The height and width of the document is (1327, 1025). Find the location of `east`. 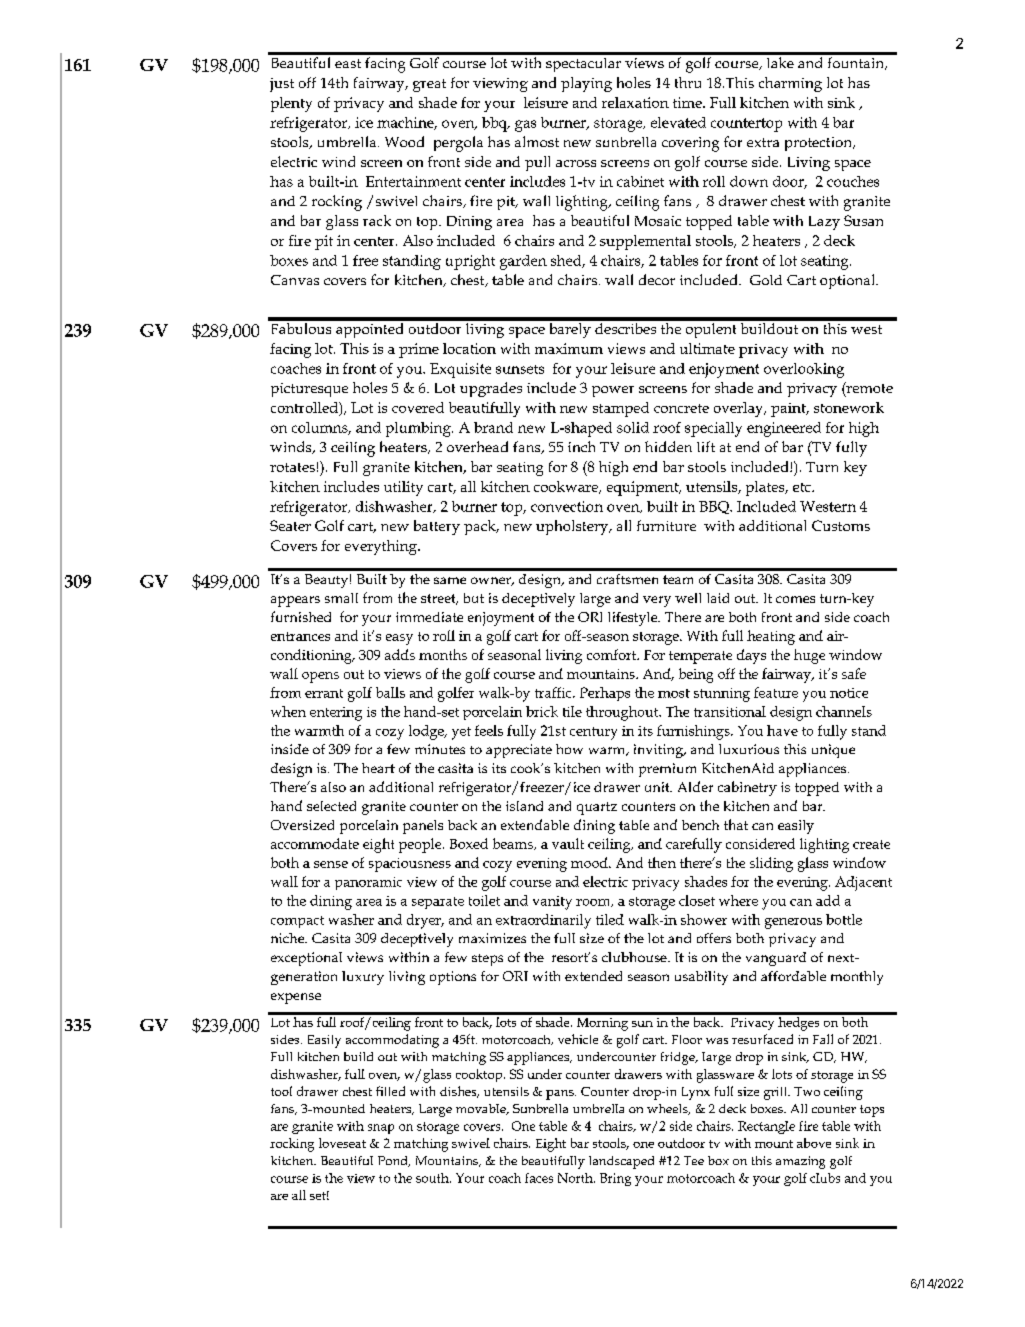

east is located at coordinates (348, 63).
